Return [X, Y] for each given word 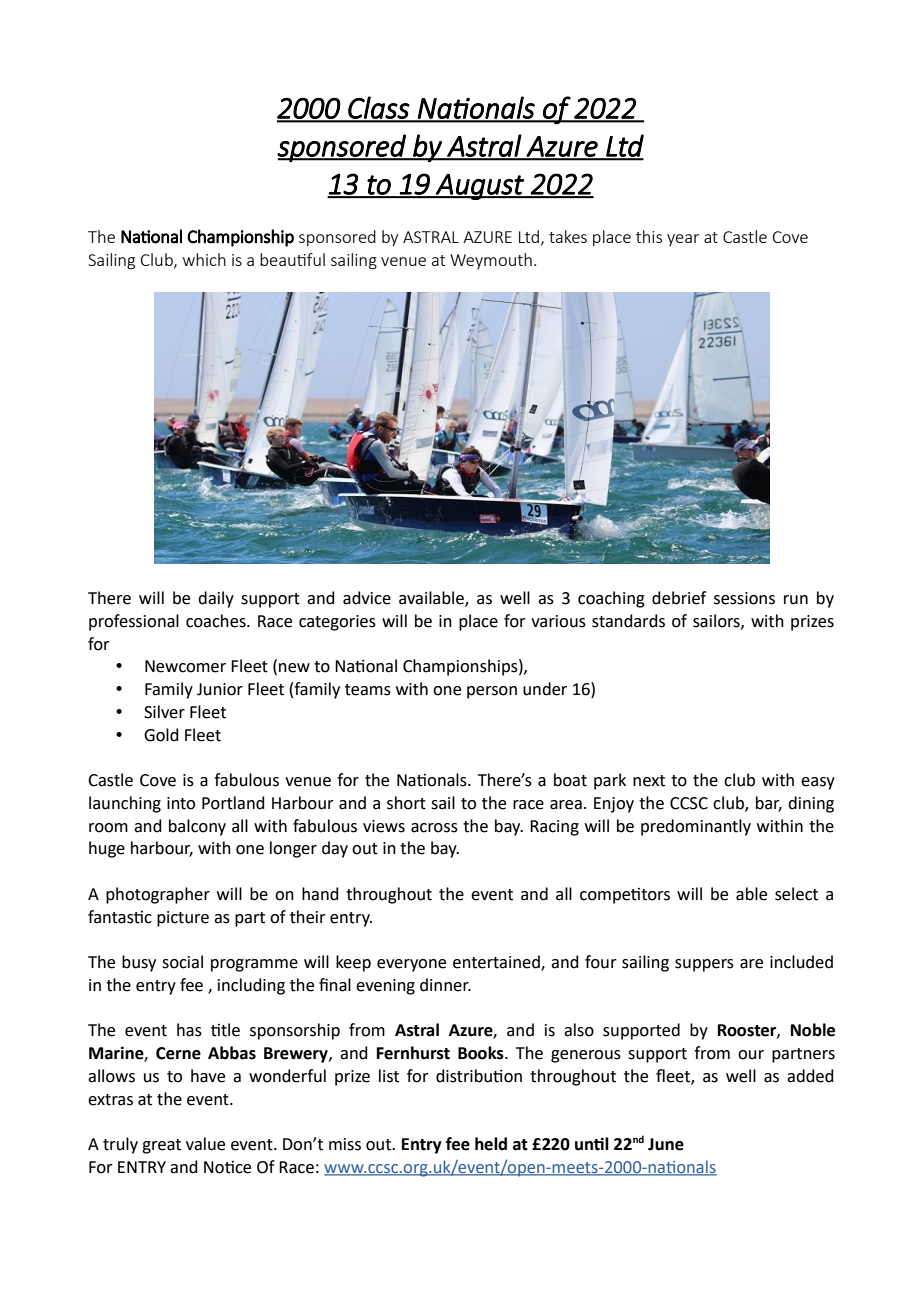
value [205, 1144]
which [204, 259]
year [683, 240]
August [480, 187]
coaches [217, 621]
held [491, 1144]
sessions [744, 598]
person [492, 692]
